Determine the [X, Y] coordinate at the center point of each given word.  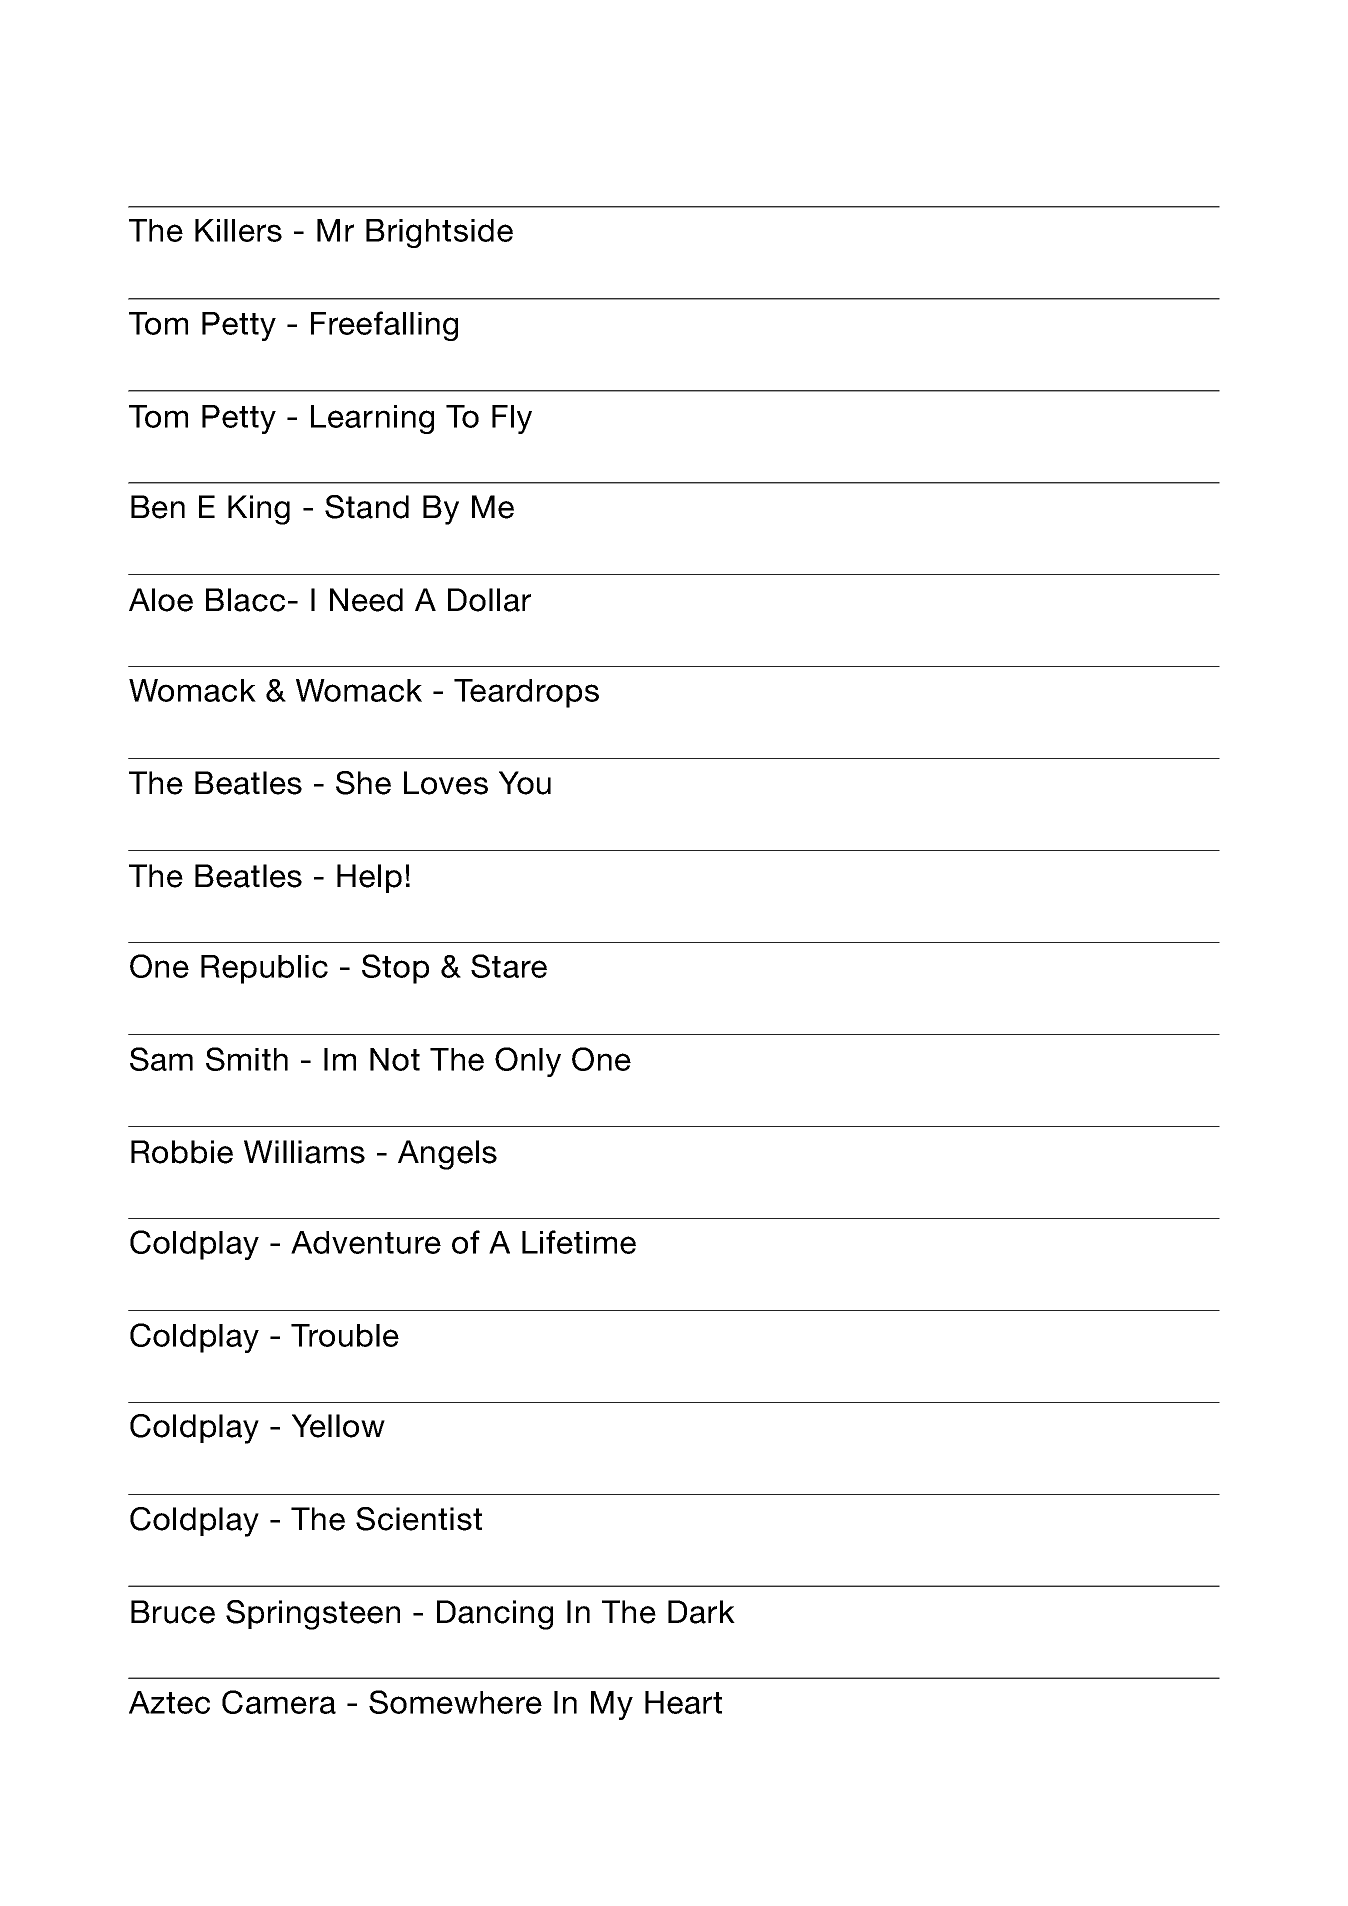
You [525, 783]
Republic [264, 969]
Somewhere [455, 1702]
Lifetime [579, 1242]
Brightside [439, 233]
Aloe [161, 600]
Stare [509, 966]
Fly [512, 419]
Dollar [489, 600]
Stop [395, 969]
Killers [238, 230]
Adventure [366, 1242]
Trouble [345, 1335]
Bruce [173, 1612]
